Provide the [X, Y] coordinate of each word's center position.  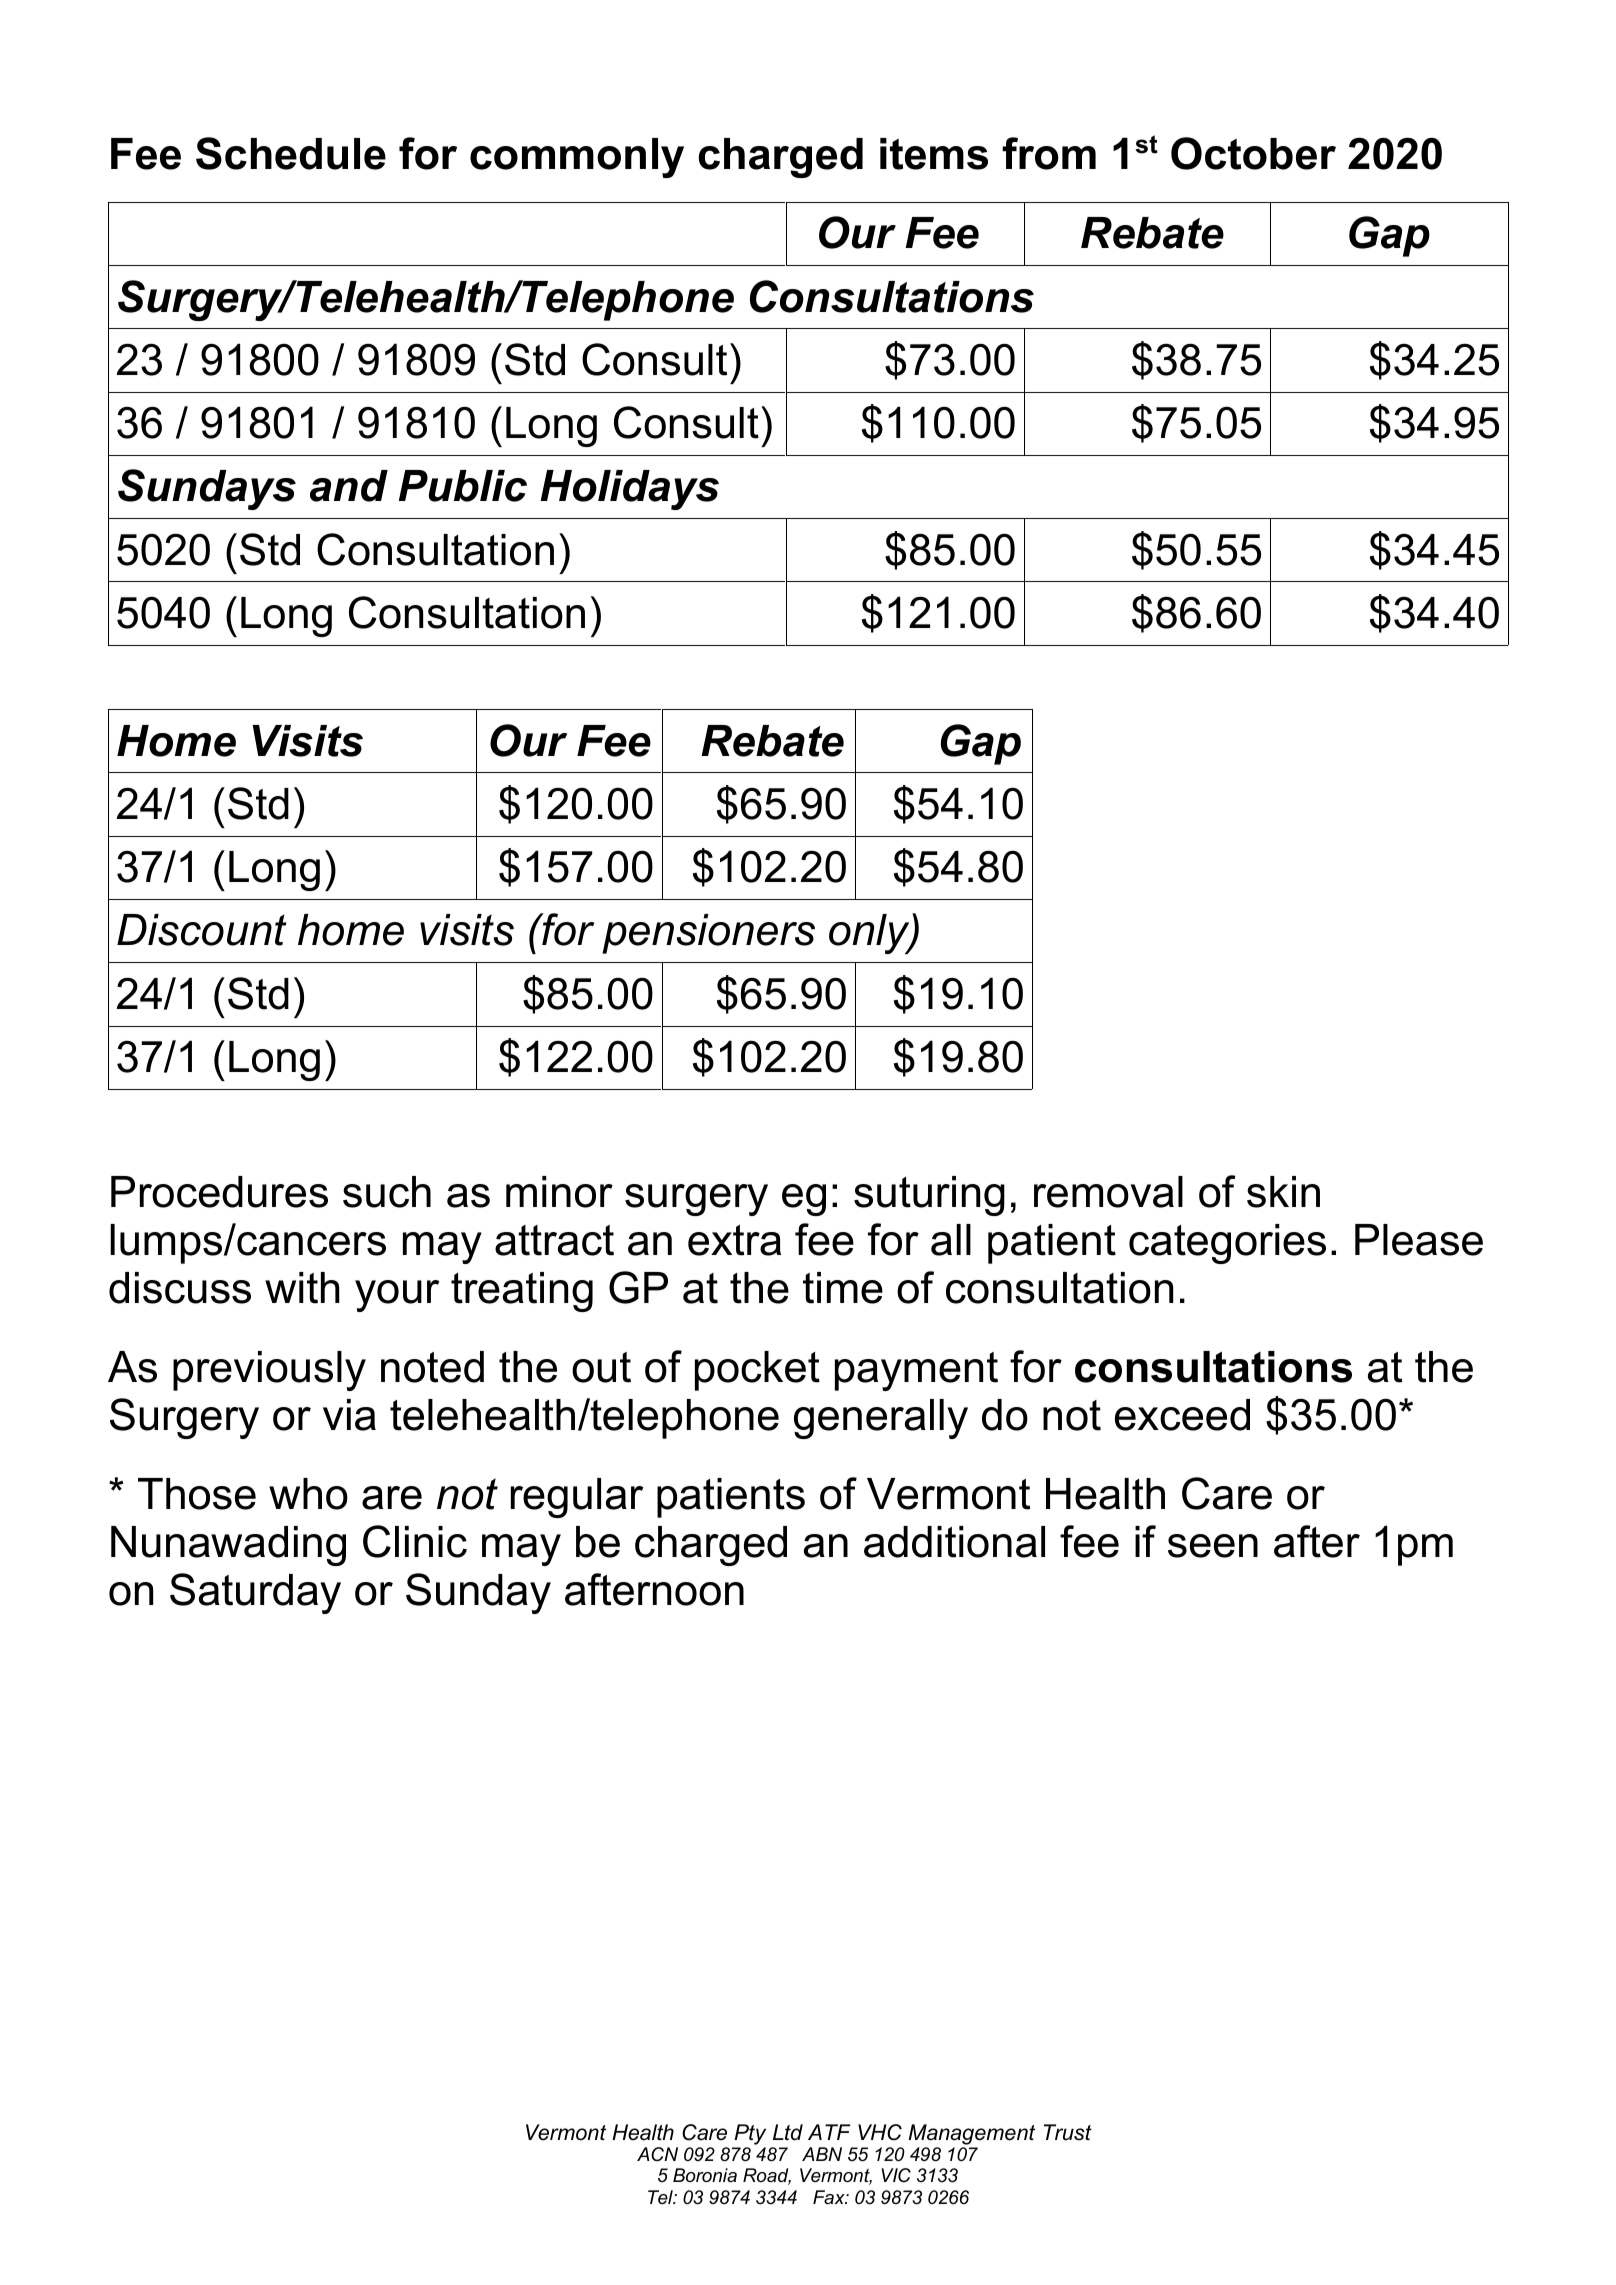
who [308, 1494]
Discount [202, 930]
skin [1283, 1192]
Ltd [788, 2132]
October [1253, 153]
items [934, 154]
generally [881, 1419]
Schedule [291, 153]
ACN [657, 2154]
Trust [1068, 2132]
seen [1213, 1546]
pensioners [708, 934]
